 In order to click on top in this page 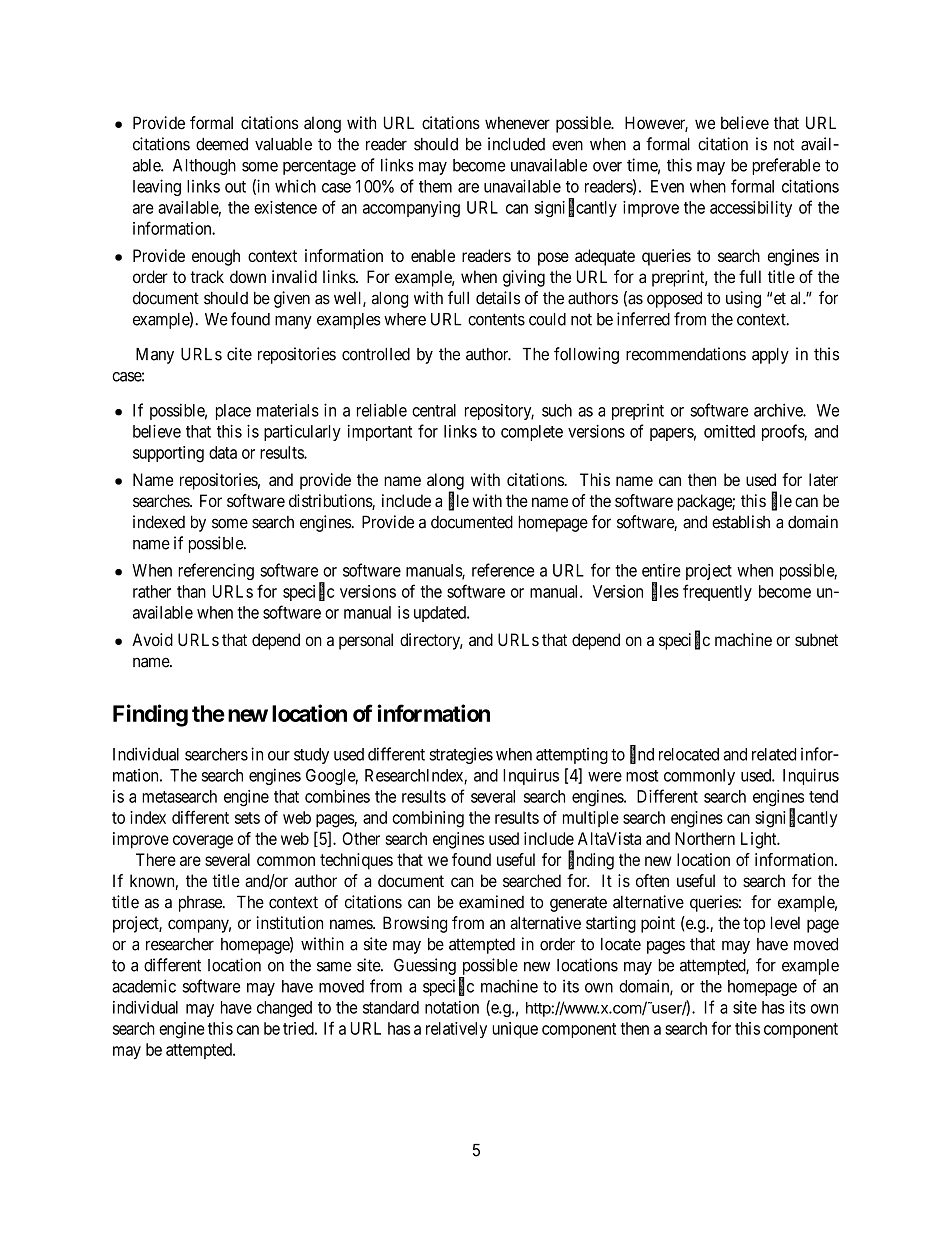, I will do `click(754, 925)`.
